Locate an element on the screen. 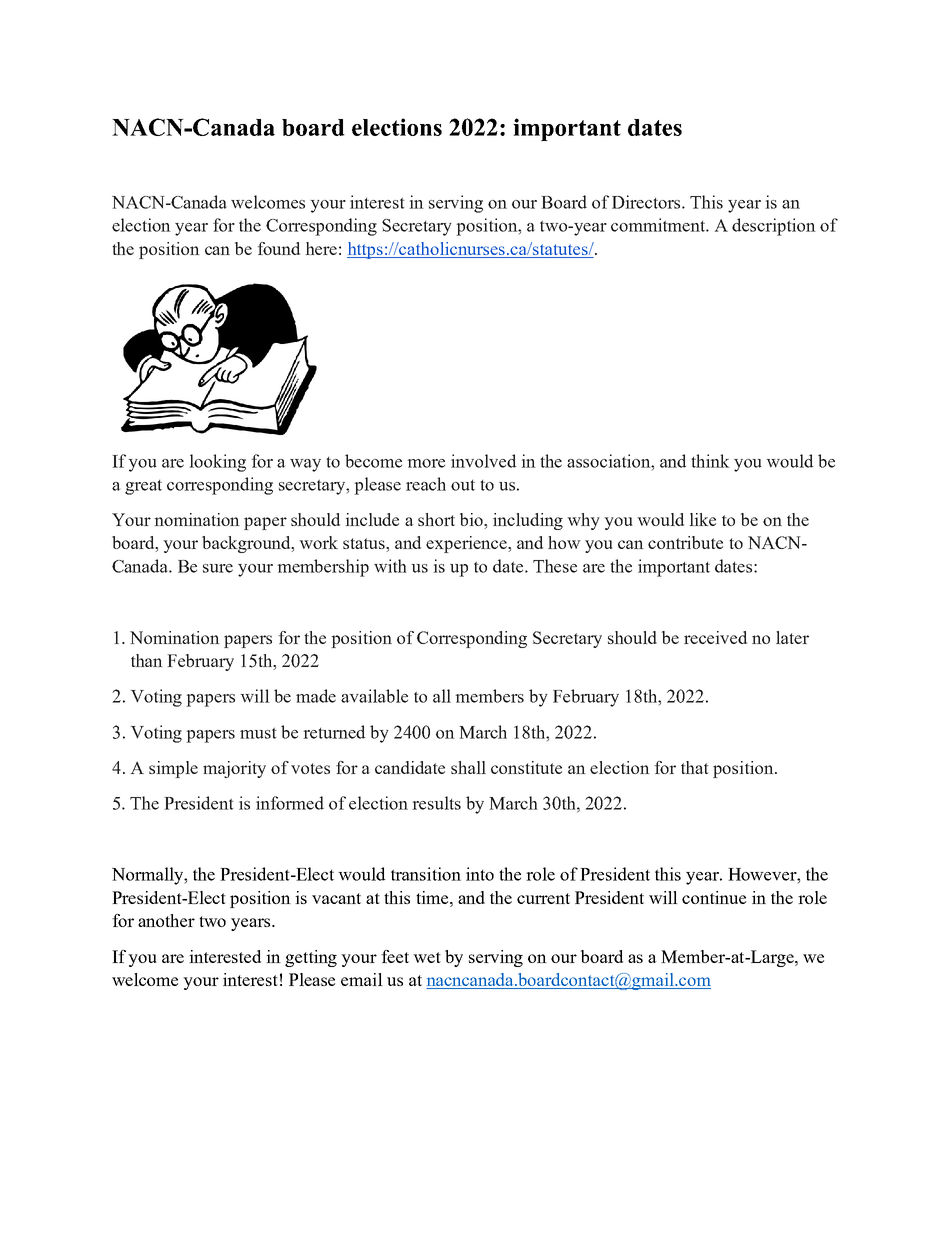 Image resolution: width=952 pixels, height=1233 pixels. shall is located at coordinates (468, 767).
